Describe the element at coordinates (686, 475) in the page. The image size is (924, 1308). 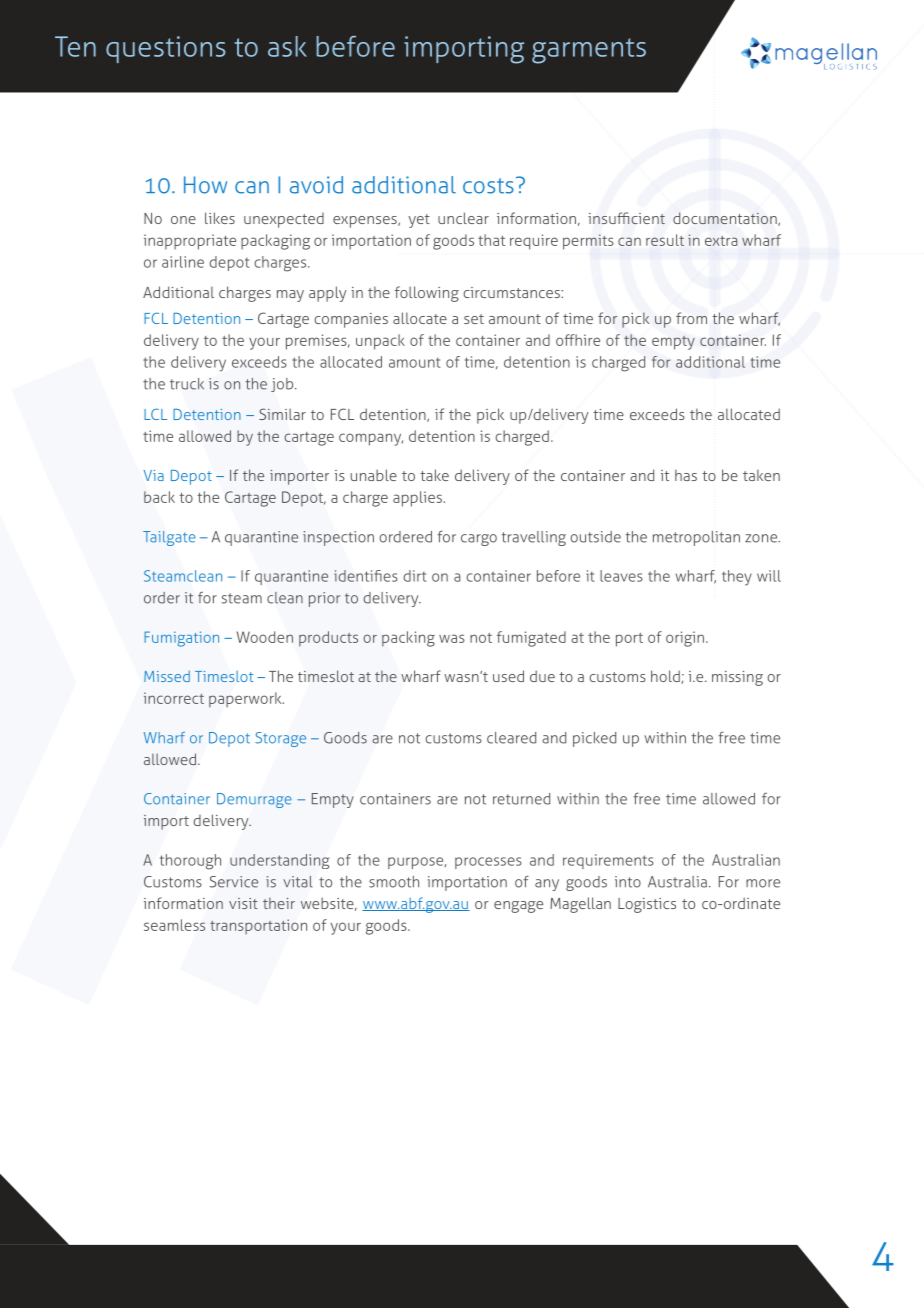
I see `has` at that location.
